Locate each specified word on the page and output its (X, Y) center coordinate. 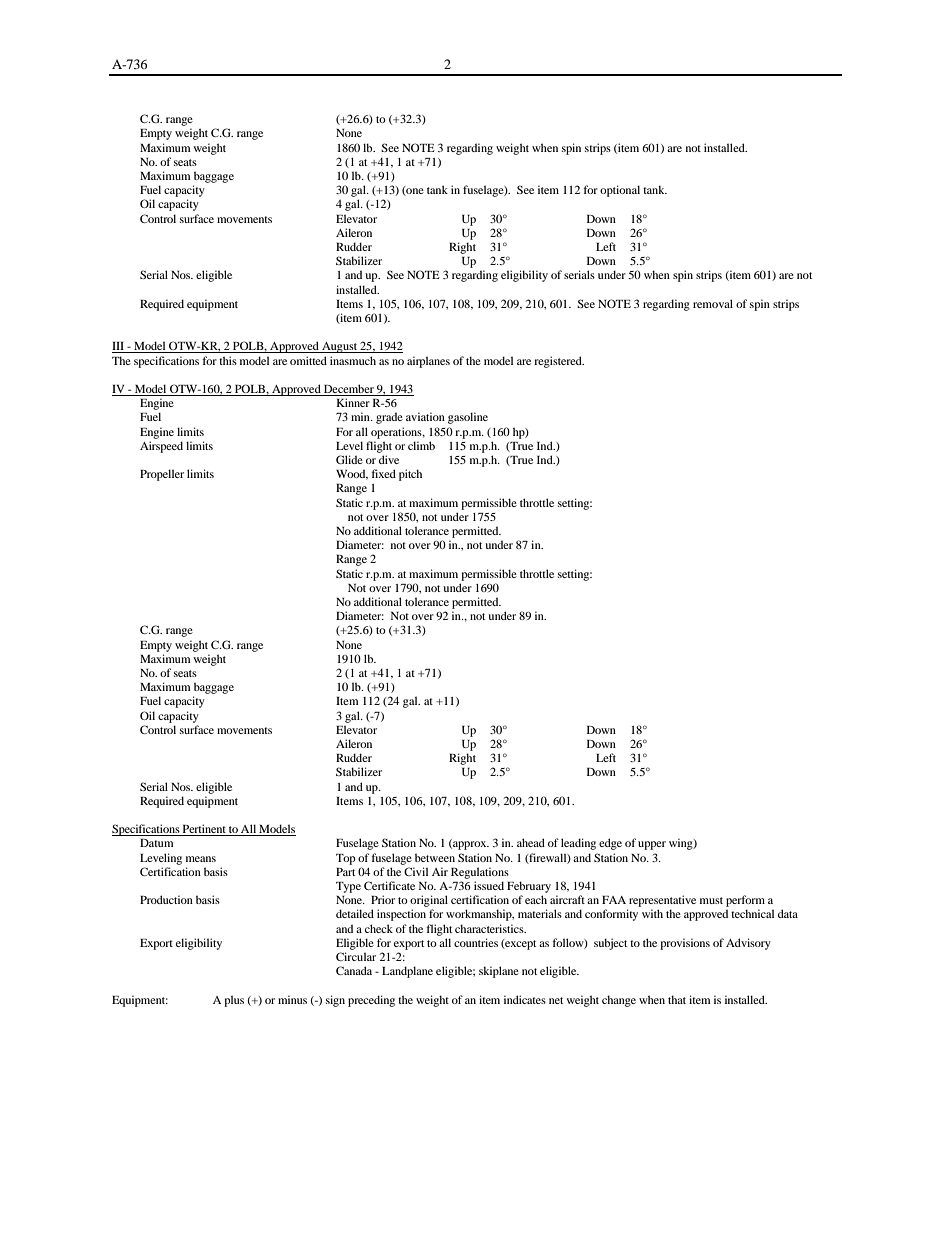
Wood (352, 474)
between (435, 857)
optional (620, 191)
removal (713, 303)
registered (559, 362)
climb (421, 445)
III (119, 347)
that (677, 999)
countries (476, 942)
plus (234, 1001)
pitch (410, 475)
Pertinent (204, 830)
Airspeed (161, 447)
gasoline (468, 418)
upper (652, 845)
